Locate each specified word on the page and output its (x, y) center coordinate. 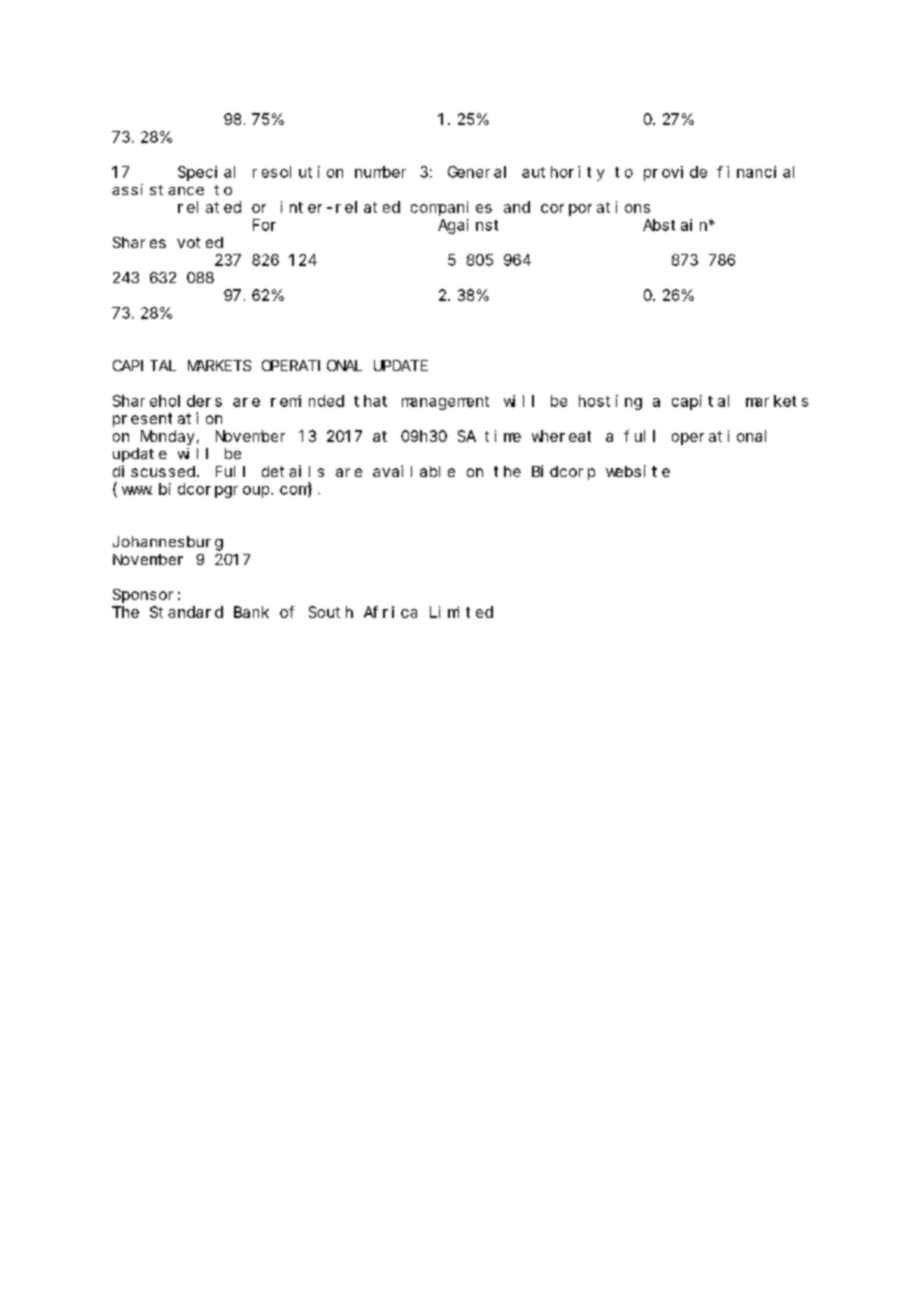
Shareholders (167, 401)
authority (563, 173)
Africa (390, 612)
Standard (186, 612)
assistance (158, 189)
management (445, 403)
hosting (610, 402)
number (380, 172)
